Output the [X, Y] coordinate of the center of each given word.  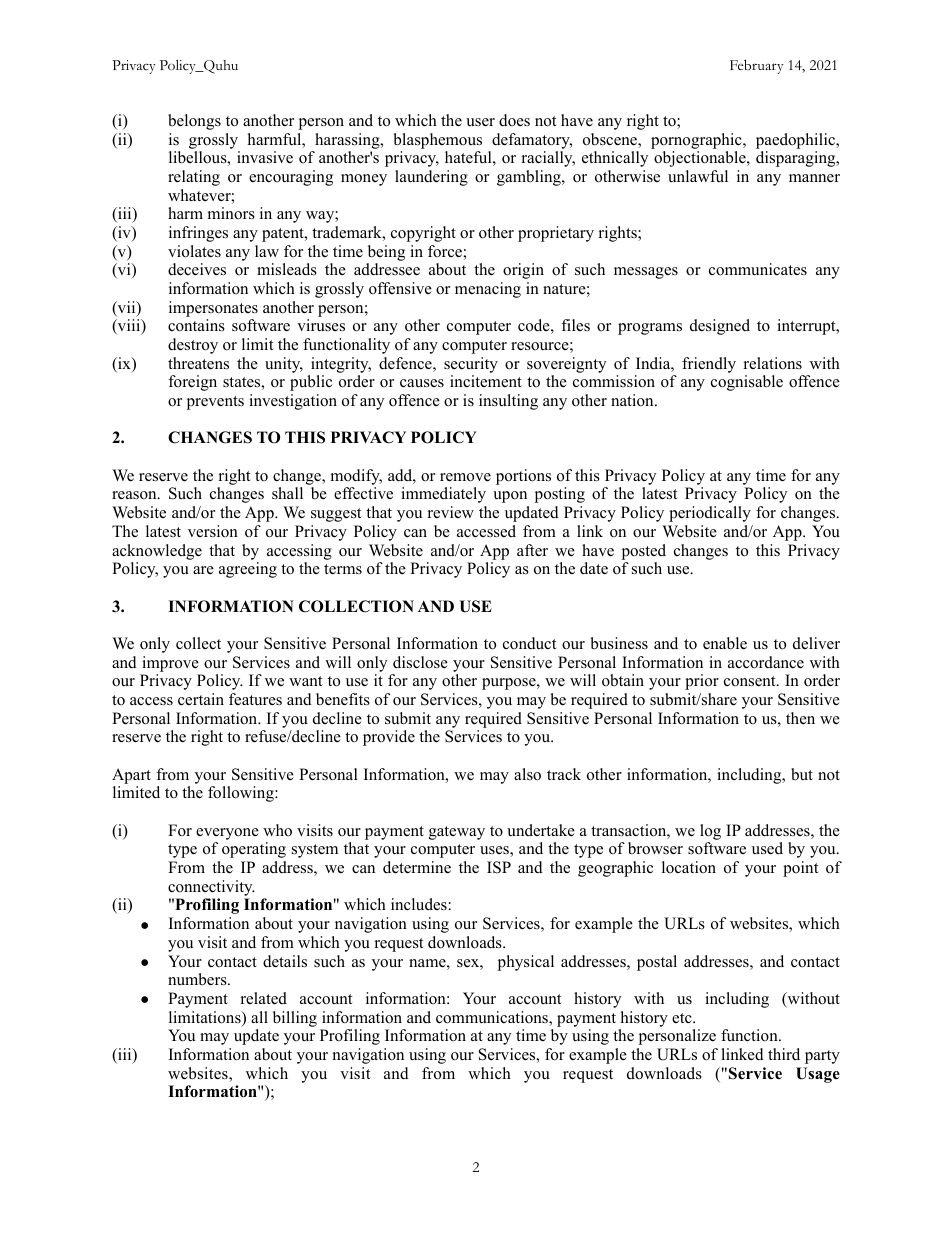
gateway [457, 833]
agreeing [248, 570]
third [784, 1054]
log [710, 832]
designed [720, 327]
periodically [710, 514]
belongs [194, 122]
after [532, 550]
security [471, 365]
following [242, 794]
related [264, 998]
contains [196, 325]
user [480, 122]
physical [526, 963]
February [757, 67]
